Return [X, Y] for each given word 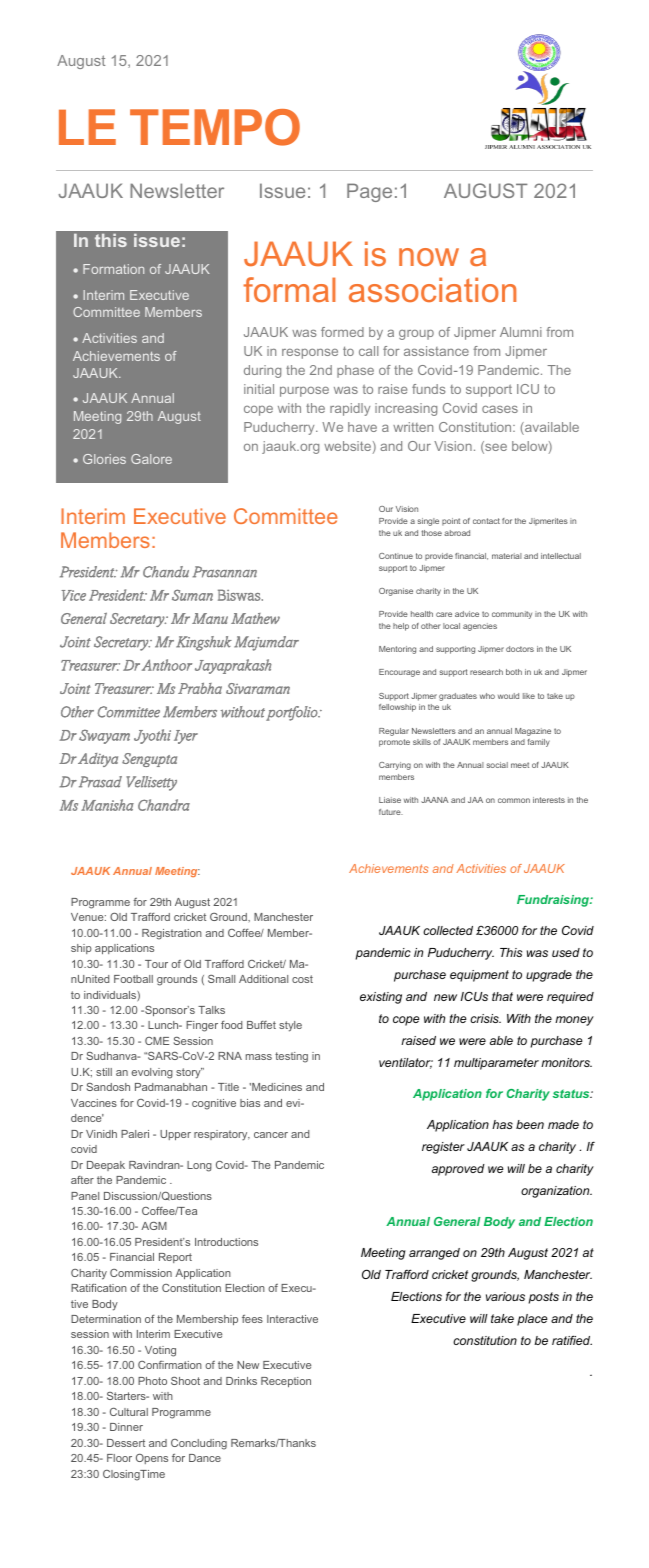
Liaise [390, 800]
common [514, 800]
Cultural [129, 1412]
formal [289, 289]
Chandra [164, 805]
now [429, 257]
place [532, 1320]
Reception [286, 1382]
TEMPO [215, 127]
